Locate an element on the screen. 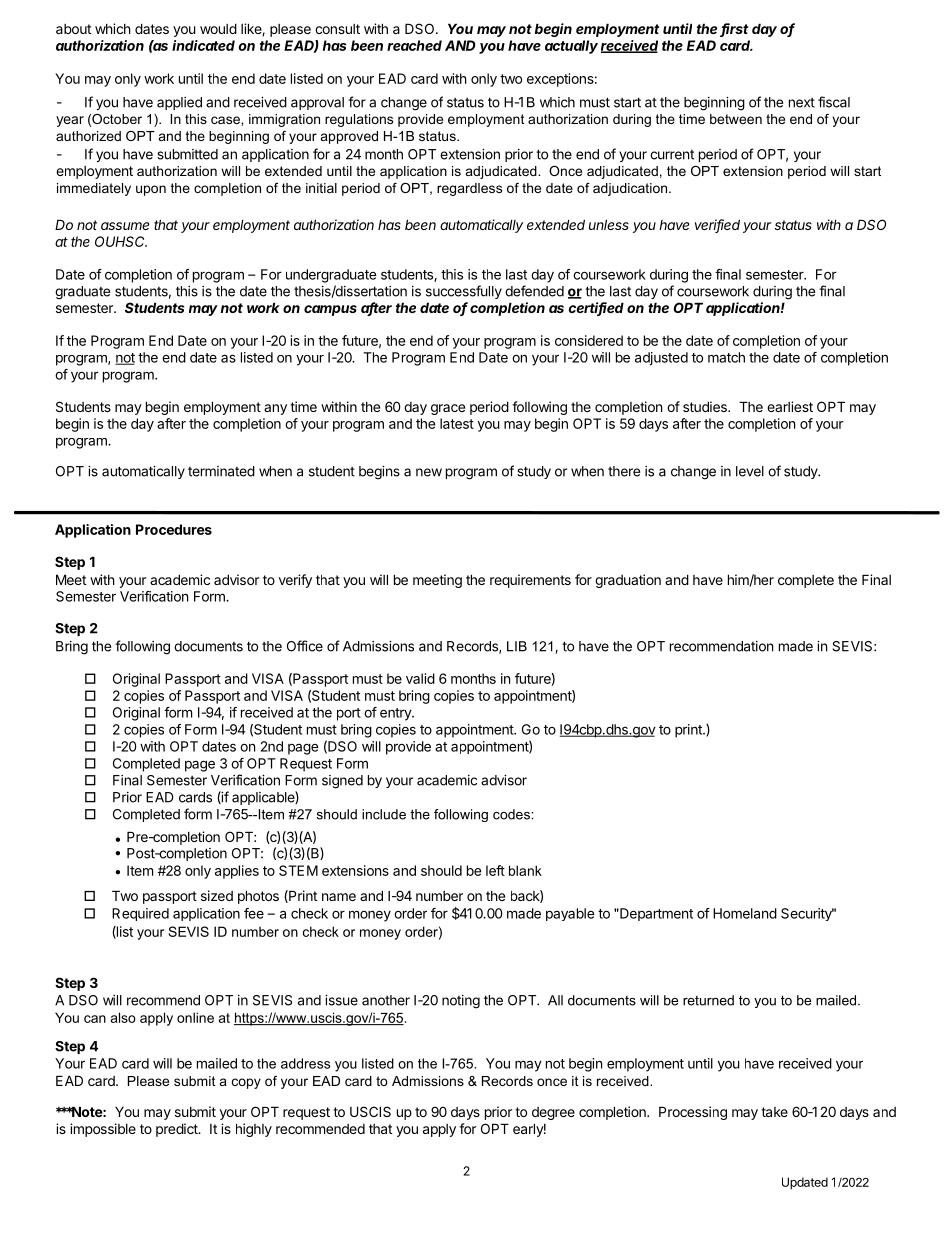  predict is located at coordinates (178, 1130).
